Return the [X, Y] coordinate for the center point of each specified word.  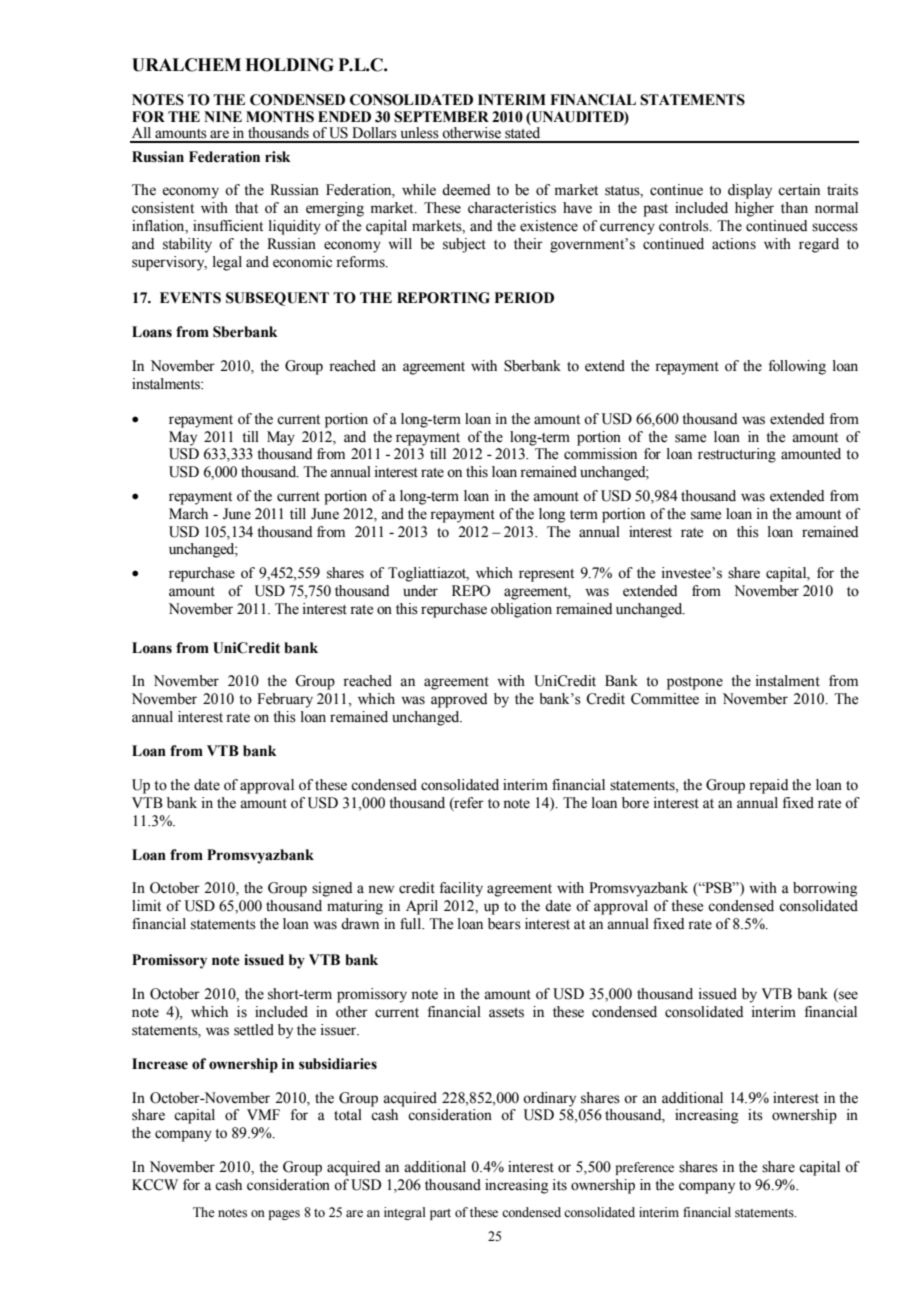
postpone [695, 683]
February [285, 700]
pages [284, 1215]
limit [146, 905]
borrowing [825, 889]
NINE [223, 116]
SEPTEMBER [441, 117]
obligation [521, 610]
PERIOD [524, 298]
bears [504, 924]
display [750, 191]
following [797, 367]
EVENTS [190, 298]
